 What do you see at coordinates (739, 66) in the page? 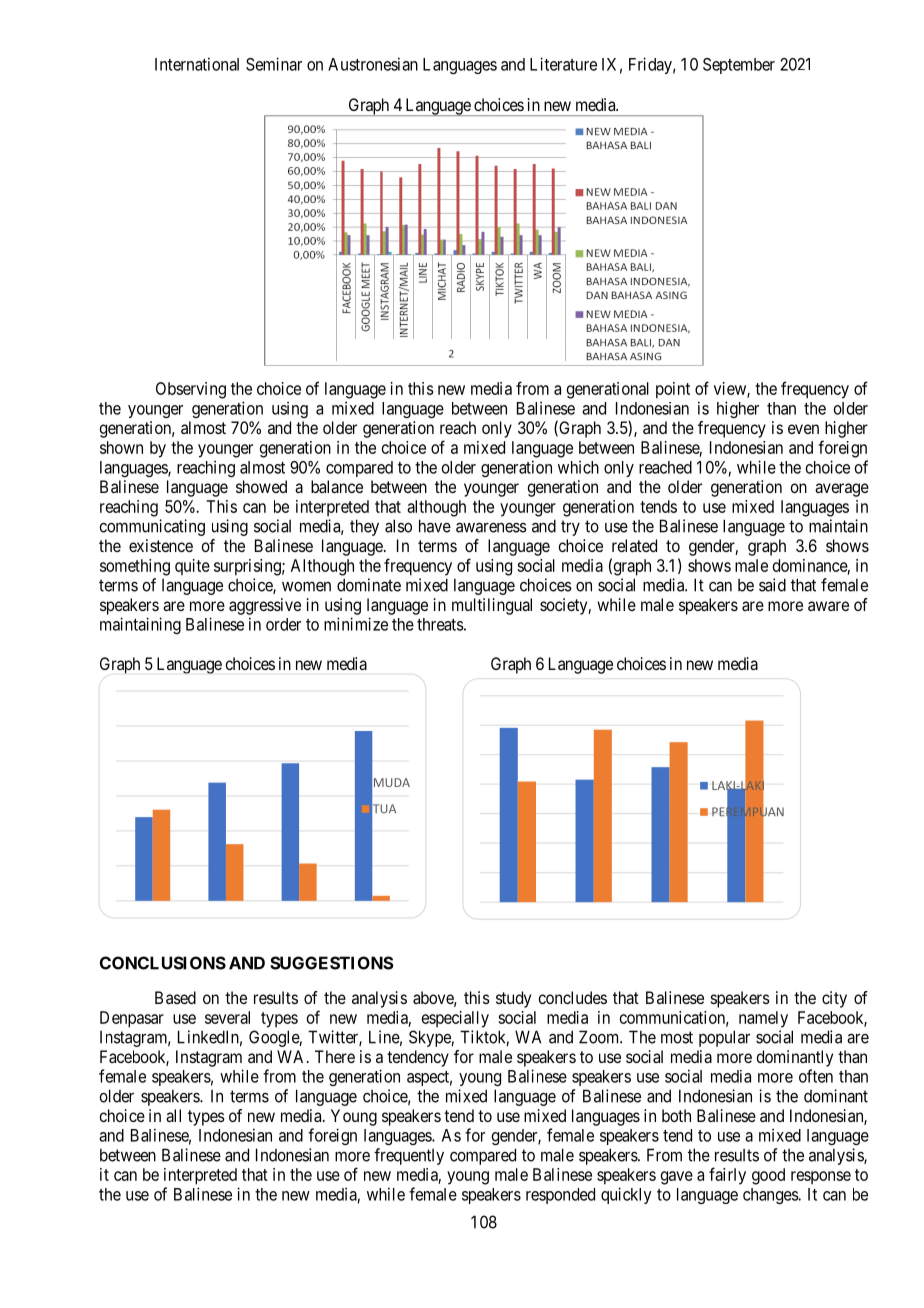
I see `September` at bounding box center [739, 66].
